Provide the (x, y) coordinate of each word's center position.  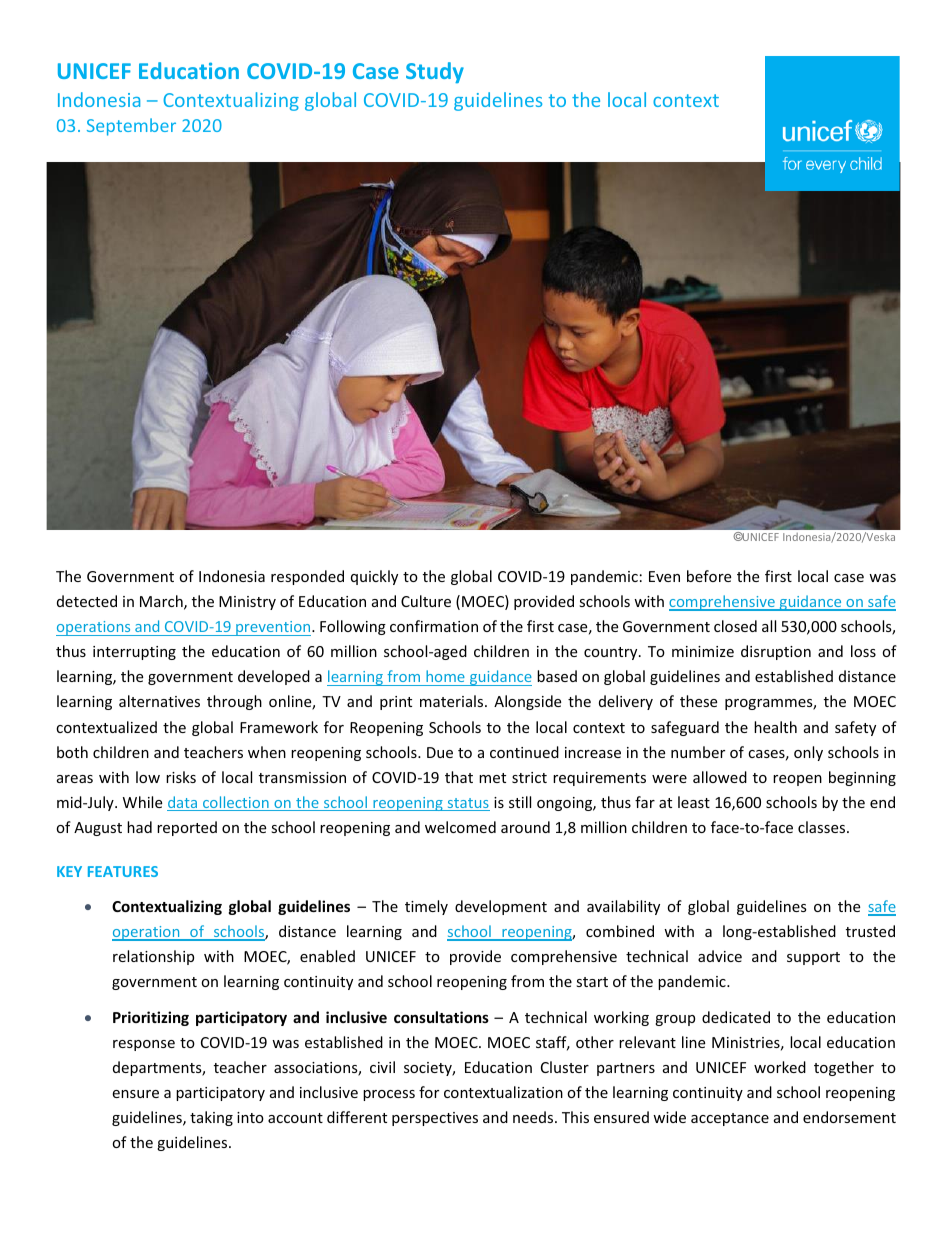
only (808, 753)
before (709, 576)
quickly (374, 577)
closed (735, 626)
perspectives (435, 1119)
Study (435, 72)
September (131, 127)
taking (211, 1118)
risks (181, 777)
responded (307, 577)
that (459, 777)
